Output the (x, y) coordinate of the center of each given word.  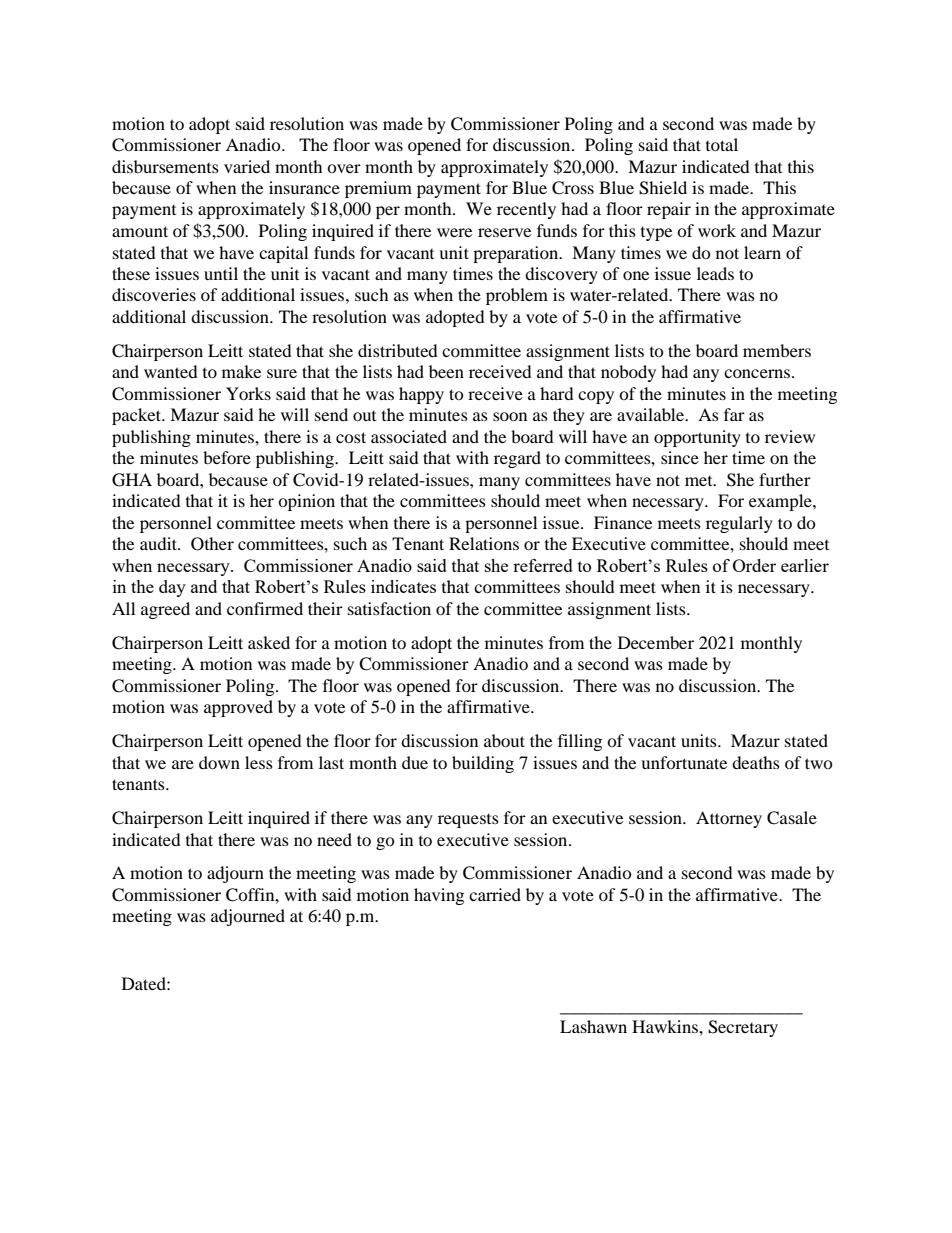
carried (495, 894)
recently (526, 210)
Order (754, 565)
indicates (403, 586)
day (172, 588)
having (439, 896)
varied (247, 166)
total (722, 144)
